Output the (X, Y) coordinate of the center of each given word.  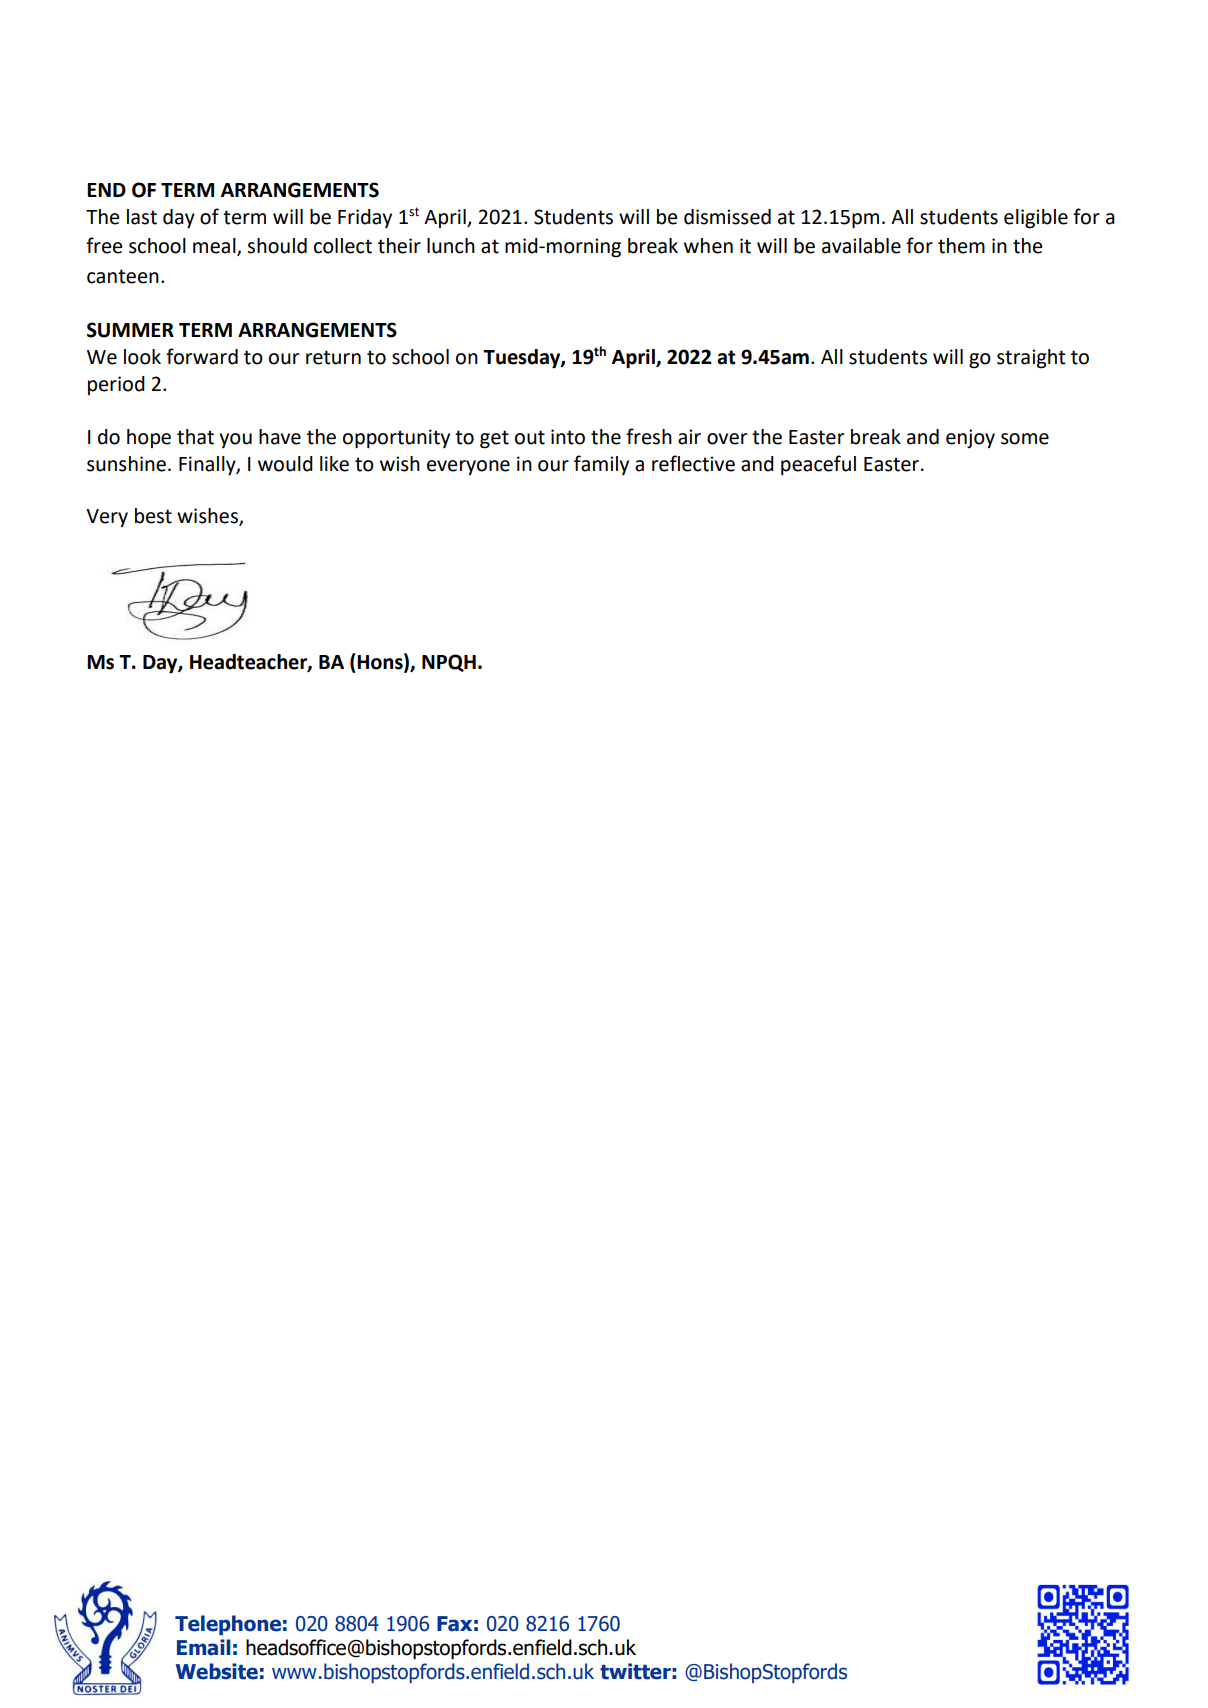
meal (215, 247)
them (961, 246)
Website (217, 1671)
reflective (693, 463)
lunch (451, 246)
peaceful (818, 465)
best (153, 516)
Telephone (228, 1625)
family (601, 465)
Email (204, 1647)
